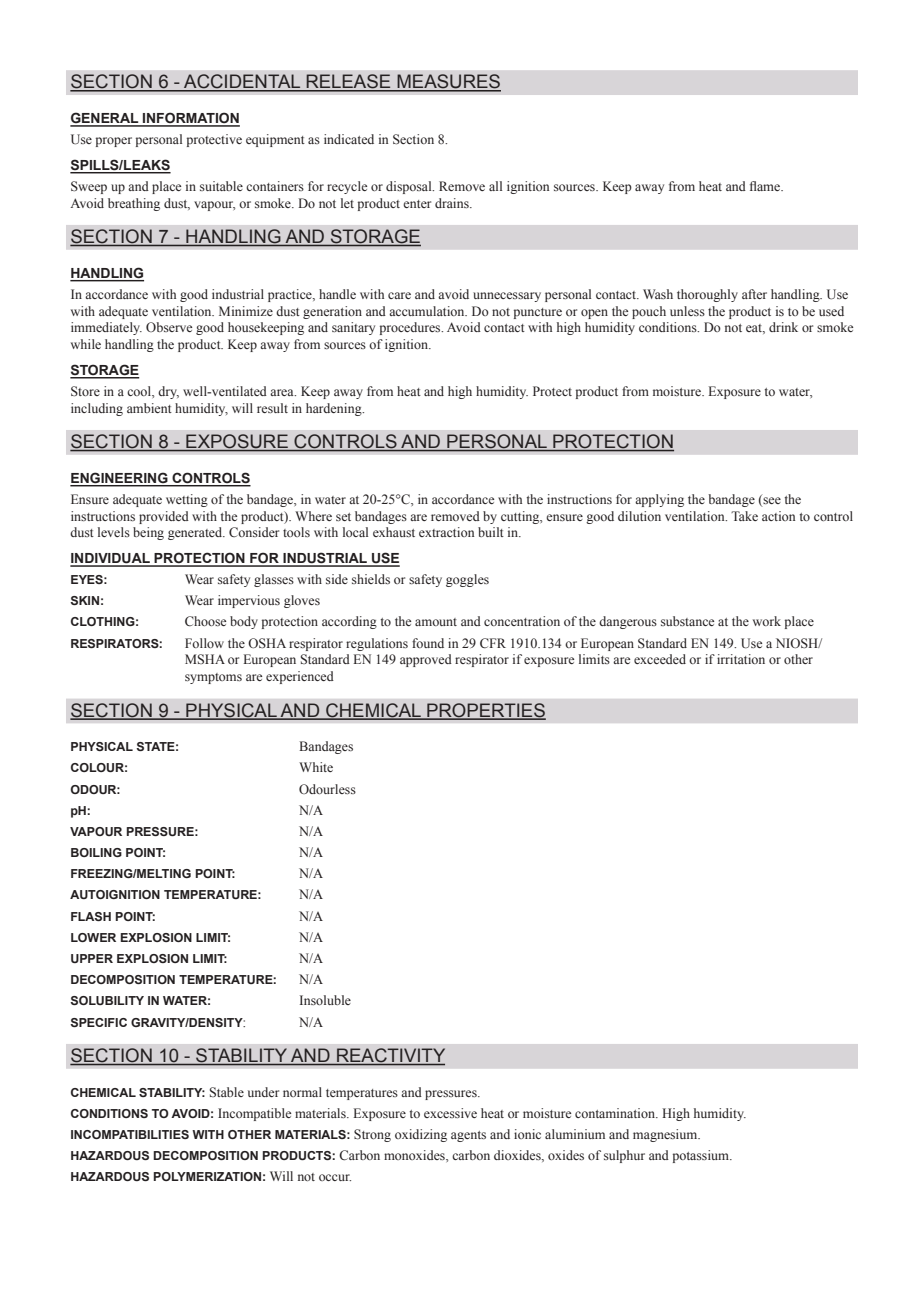 This screenshot has width=924, height=1308. What do you see at coordinates (242, 82) in the screenshot?
I see `ACCIDENTAL` at bounding box center [242, 82].
